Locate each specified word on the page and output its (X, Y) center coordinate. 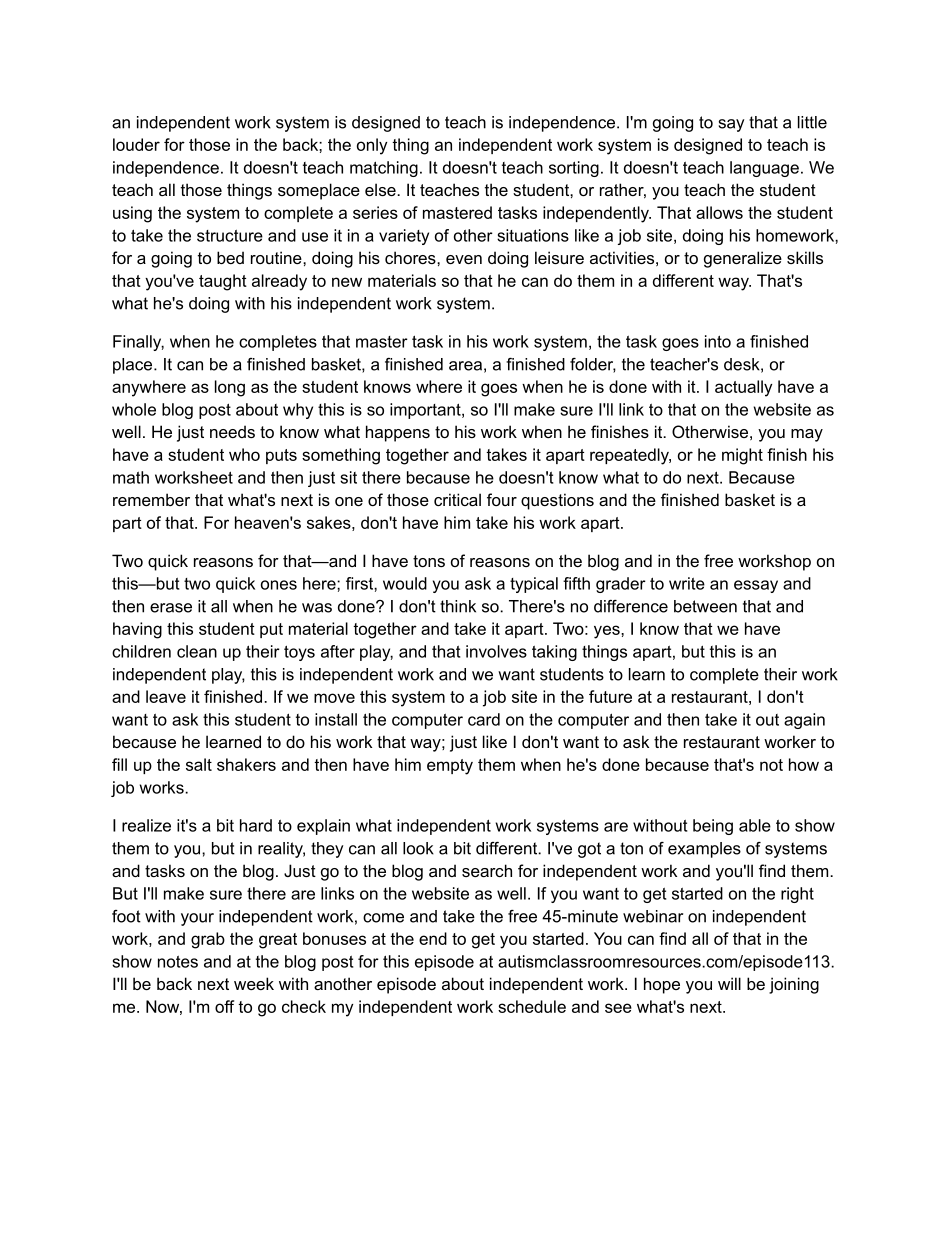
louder (136, 144)
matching (384, 169)
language (764, 169)
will (729, 983)
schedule (532, 1006)
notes (178, 962)
